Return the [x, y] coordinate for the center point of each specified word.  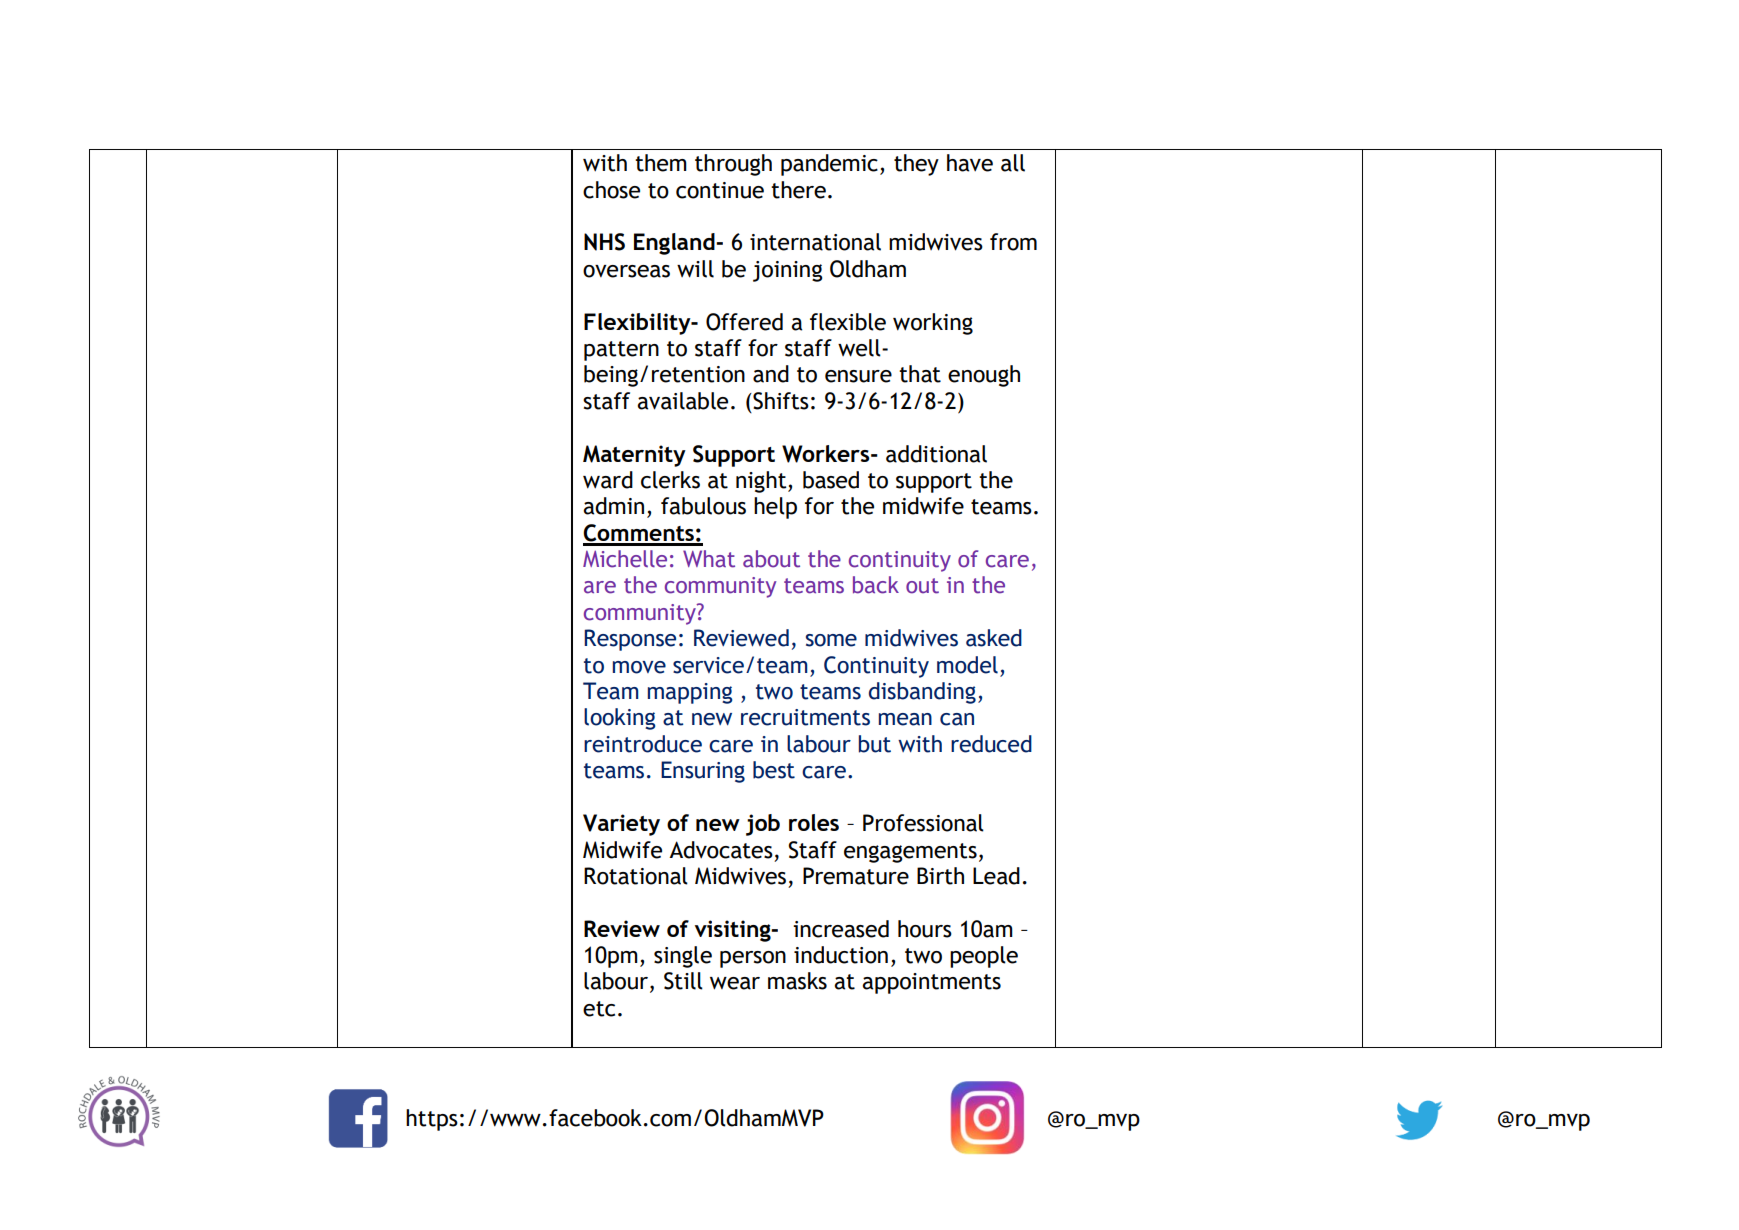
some [831, 640]
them [661, 163]
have [970, 163]
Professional [923, 823]
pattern [621, 351]
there [798, 190]
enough [984, 376]
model [967, 665]
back [876, 585]
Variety [621, 825]
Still [683, 981]
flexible [848, 322]
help [775, 508]
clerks [670, 480]
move [639, 667]
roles [814, 822]
